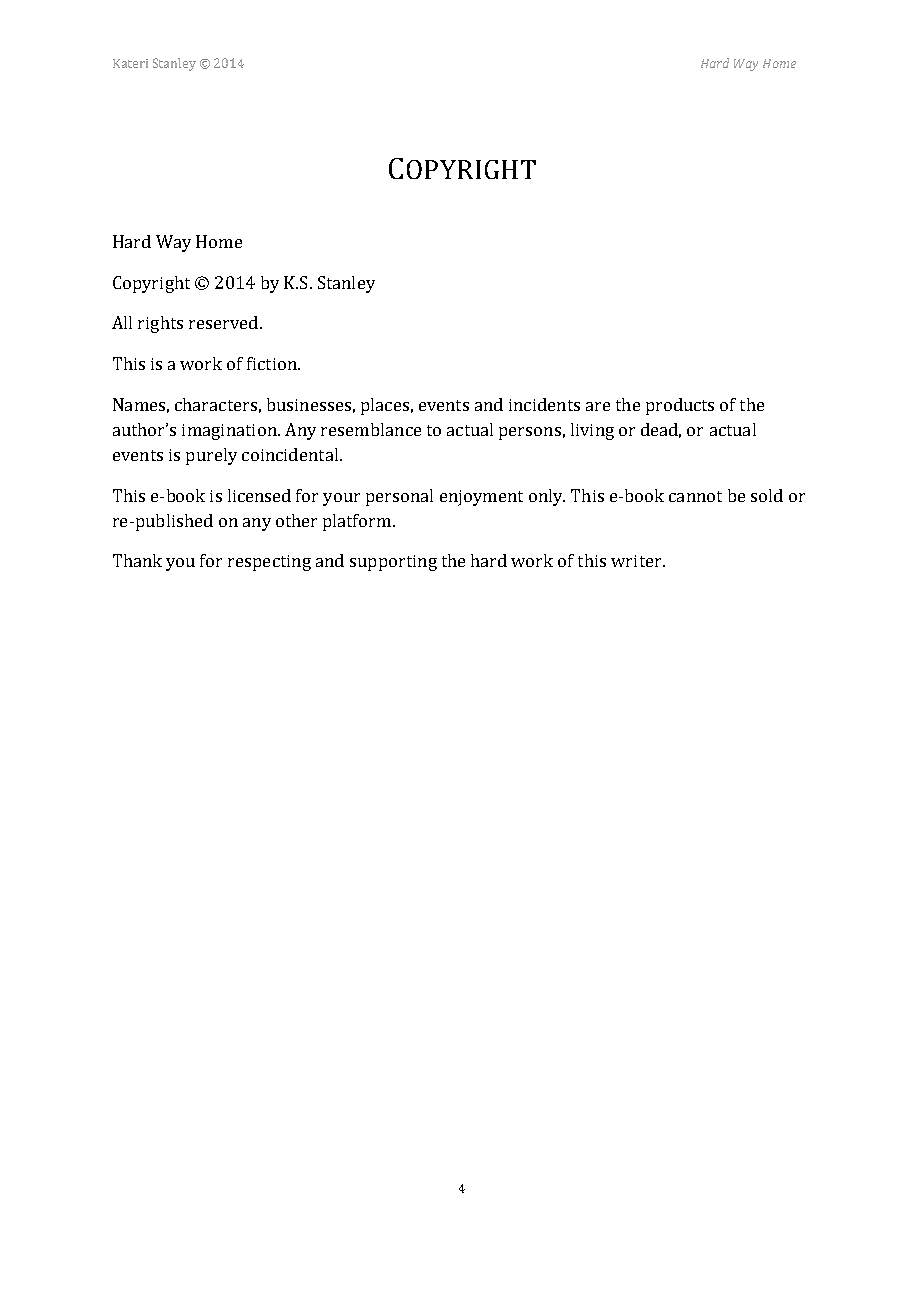 The image size is (924, 1308). What do you see at coordinates (216, 404) in the page?
I see `characters` at bounding box center [216, 404].
